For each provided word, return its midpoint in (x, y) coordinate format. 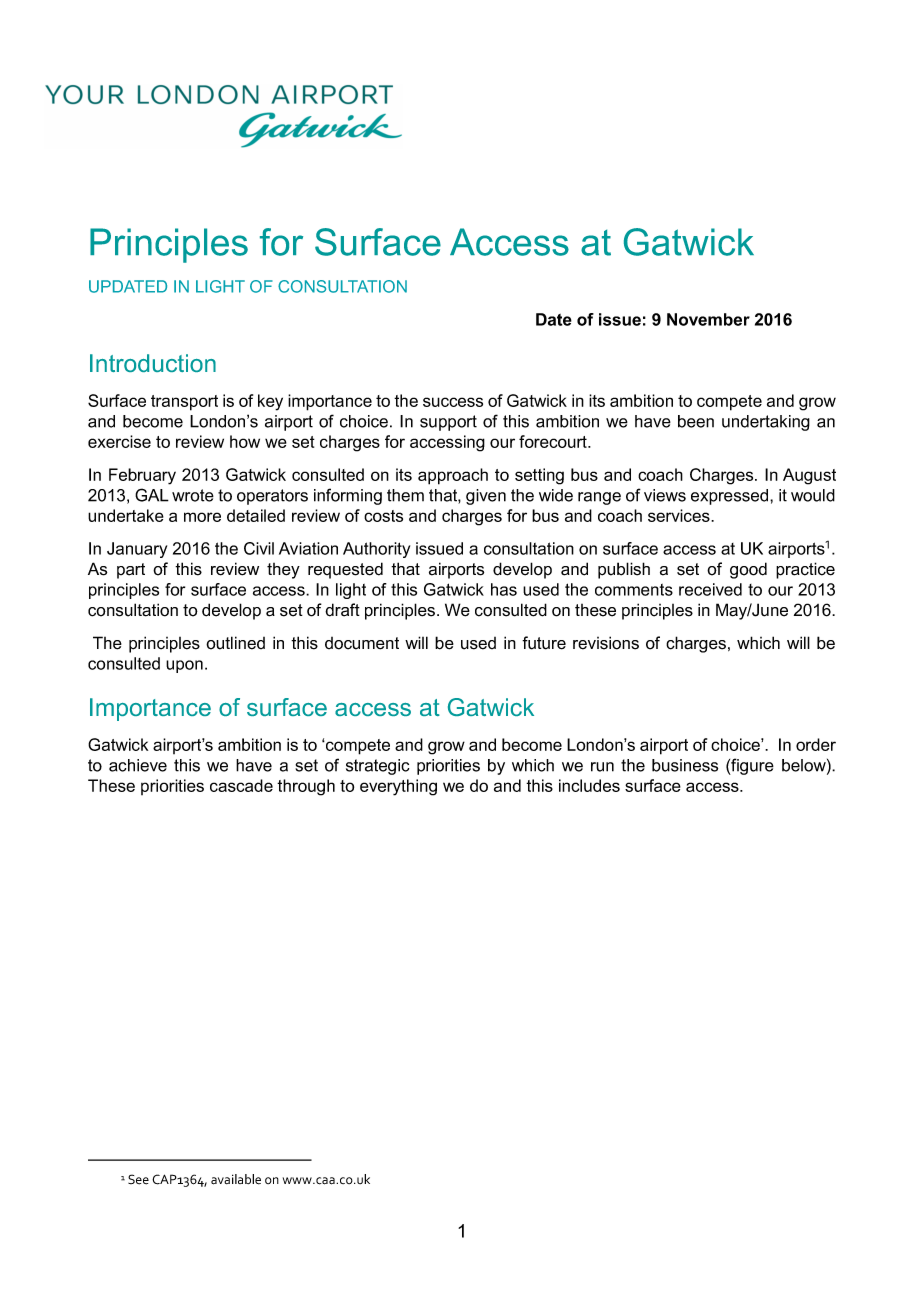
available (236, 1179)
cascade (241, 785)
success (453, 402)
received (710, 589)
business (685, 765)
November (708, 319)
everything (398, 787)
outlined (235, 643)
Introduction (153, 363)
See (138, 1179)
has (504, 589)
